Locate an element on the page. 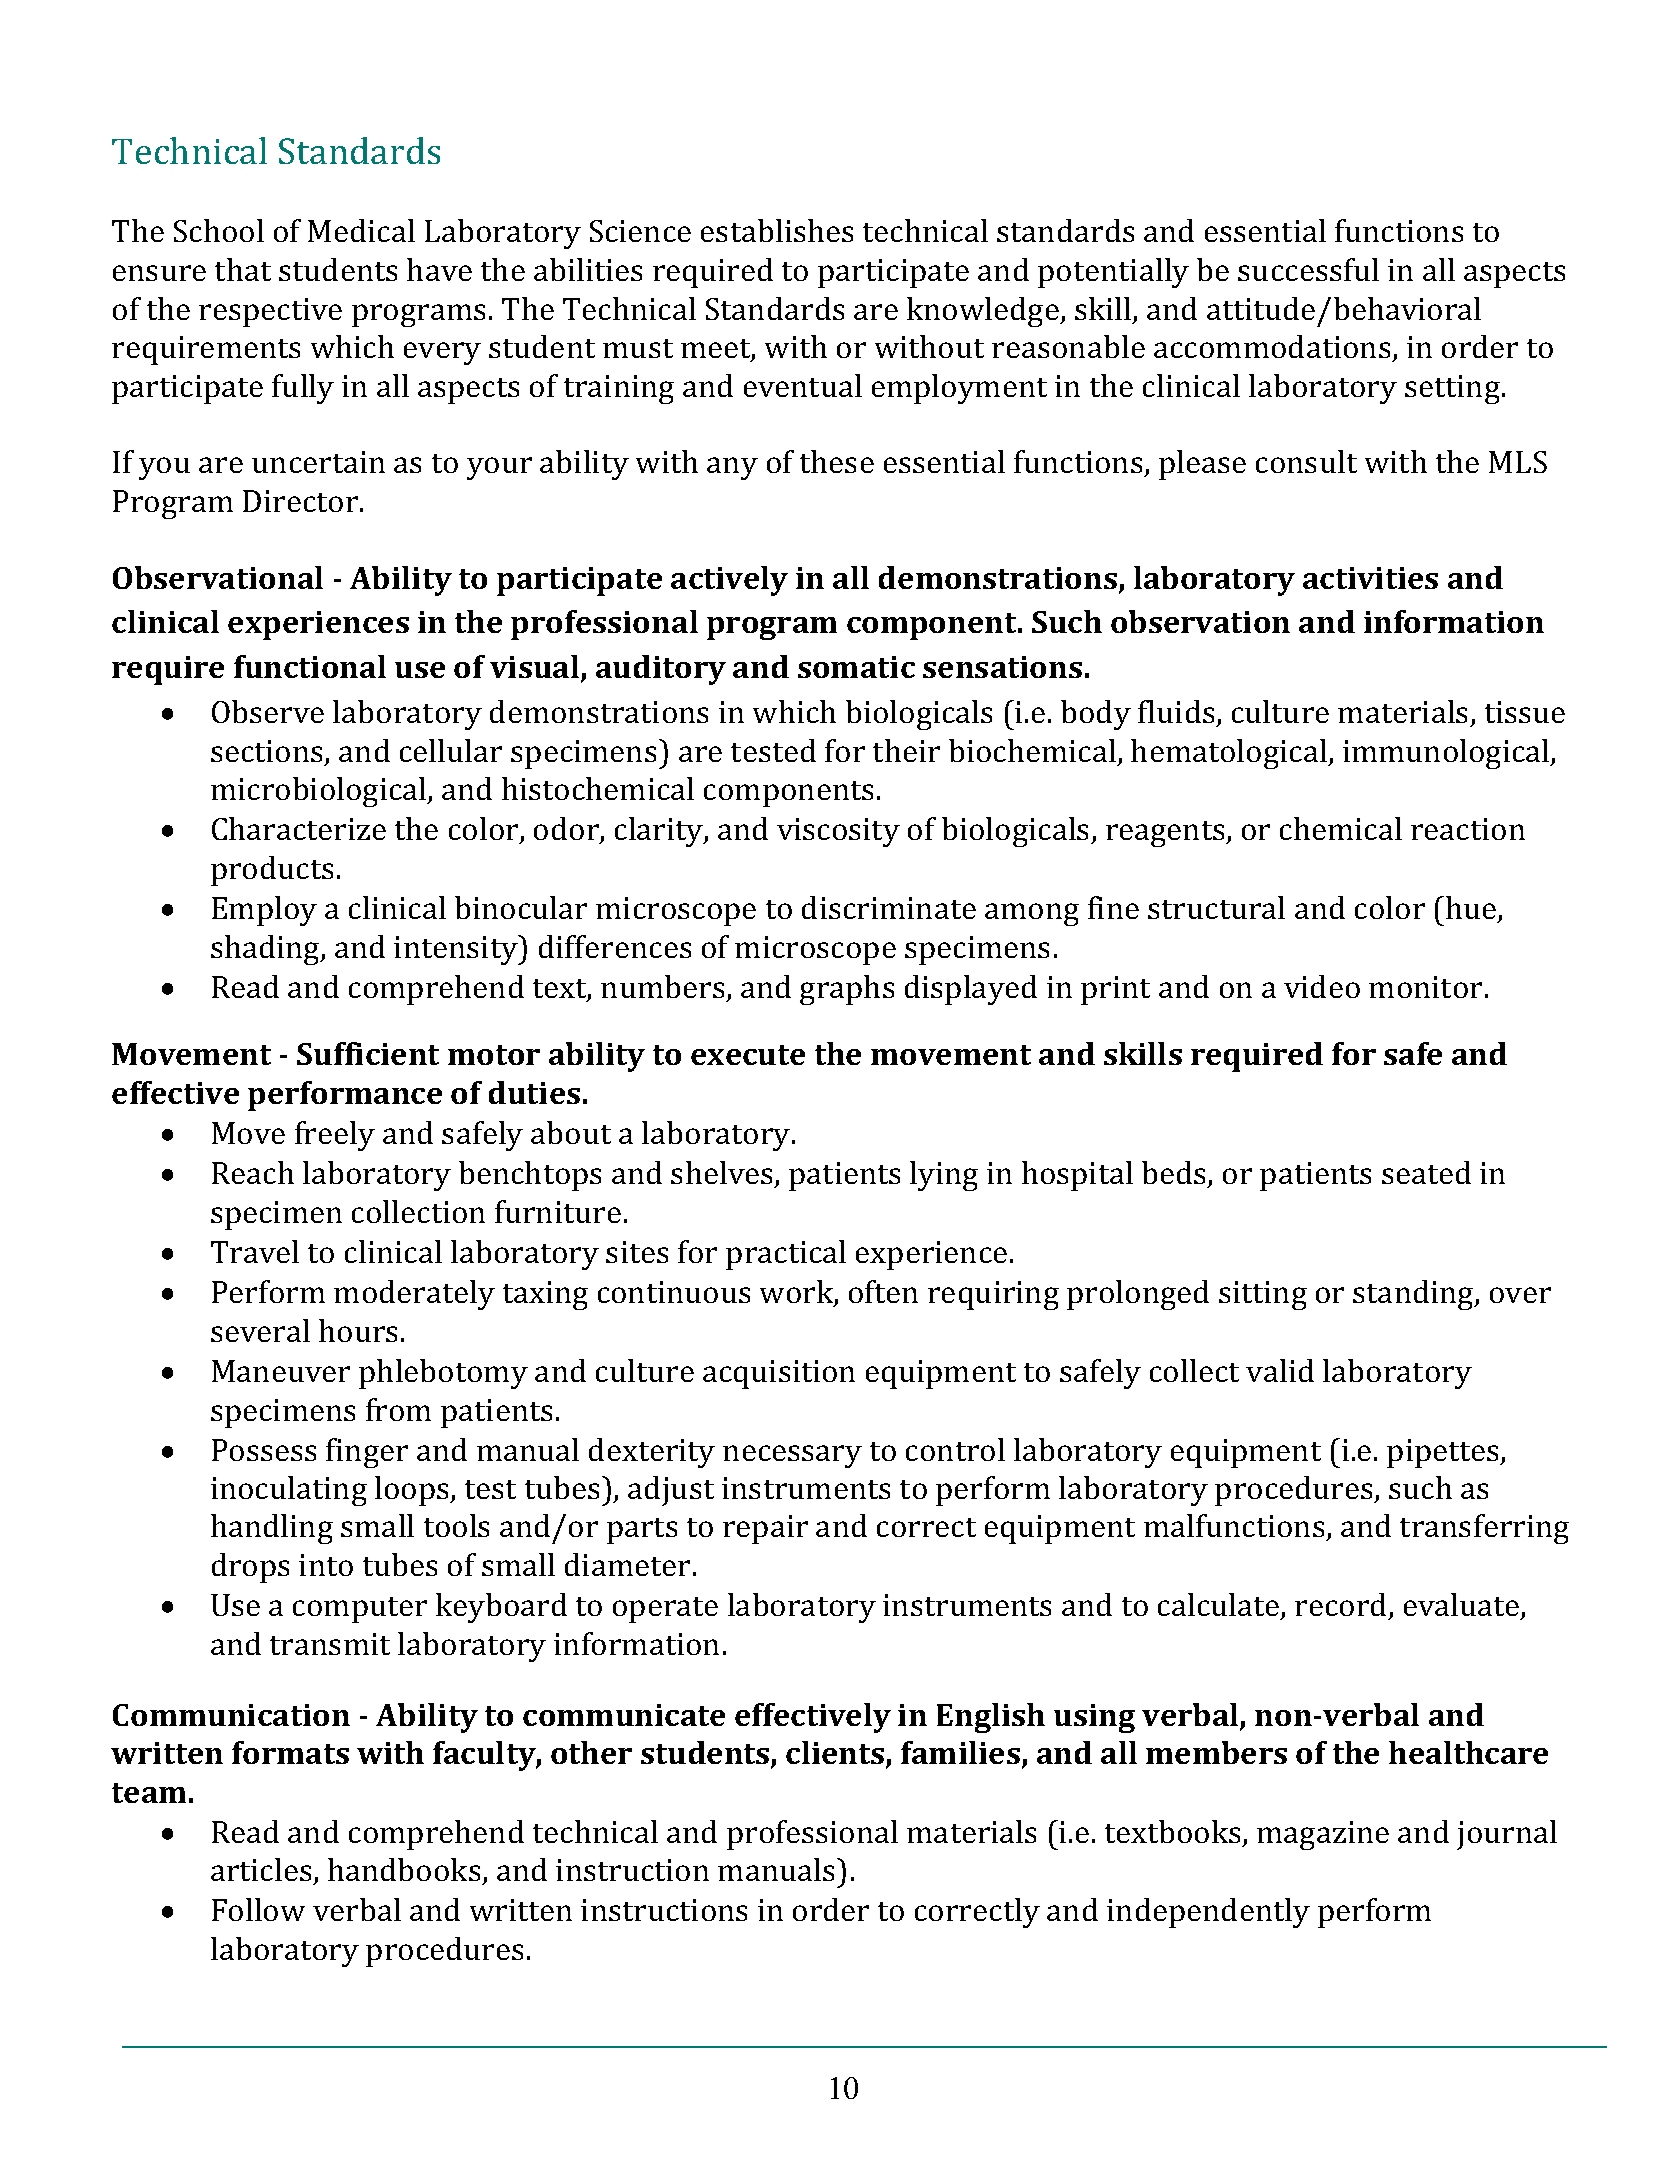  respective is located at coordinates (270, 312).
